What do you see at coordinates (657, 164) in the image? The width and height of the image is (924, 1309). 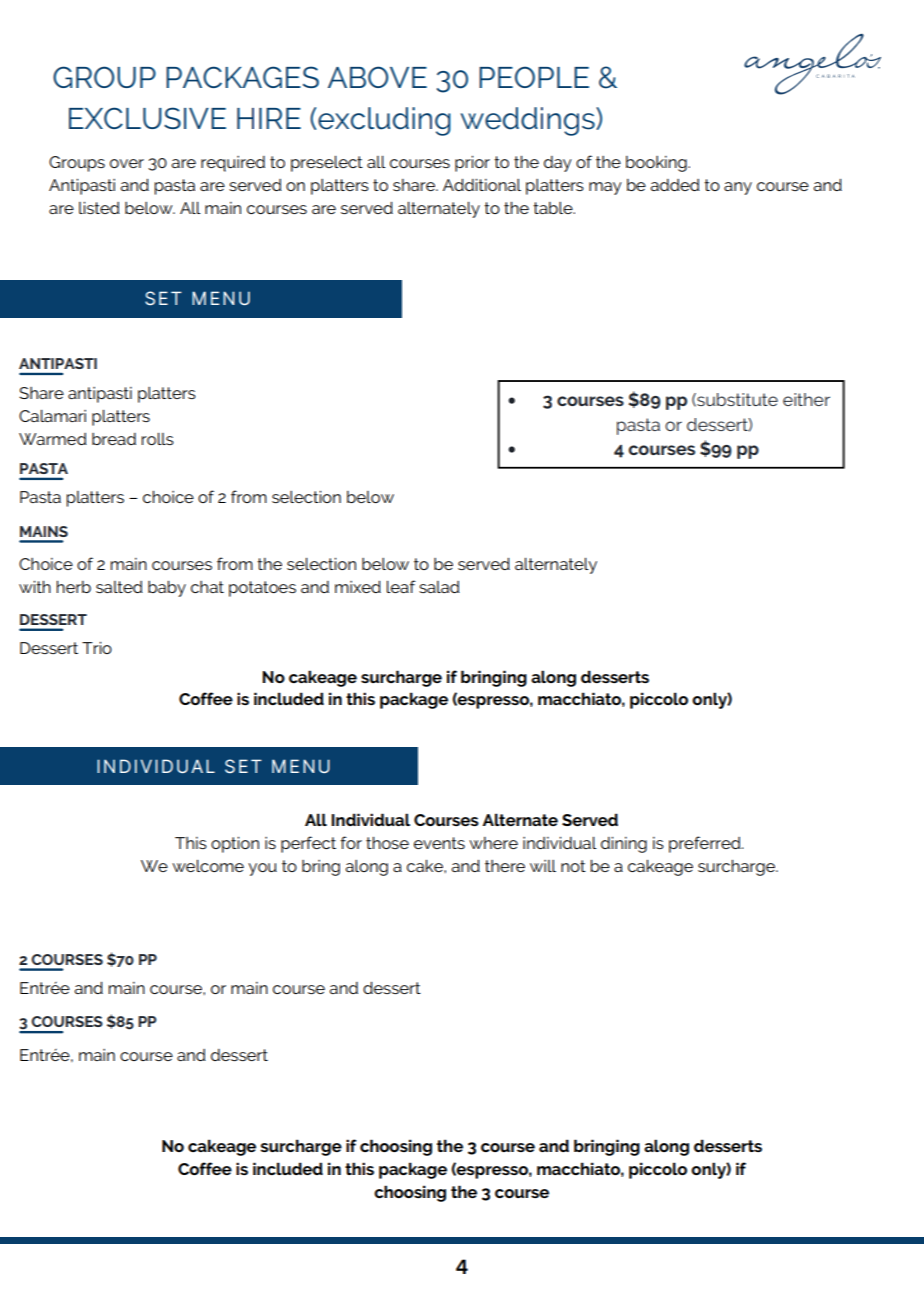 I see `booking` at bounding box center [657, 164].
